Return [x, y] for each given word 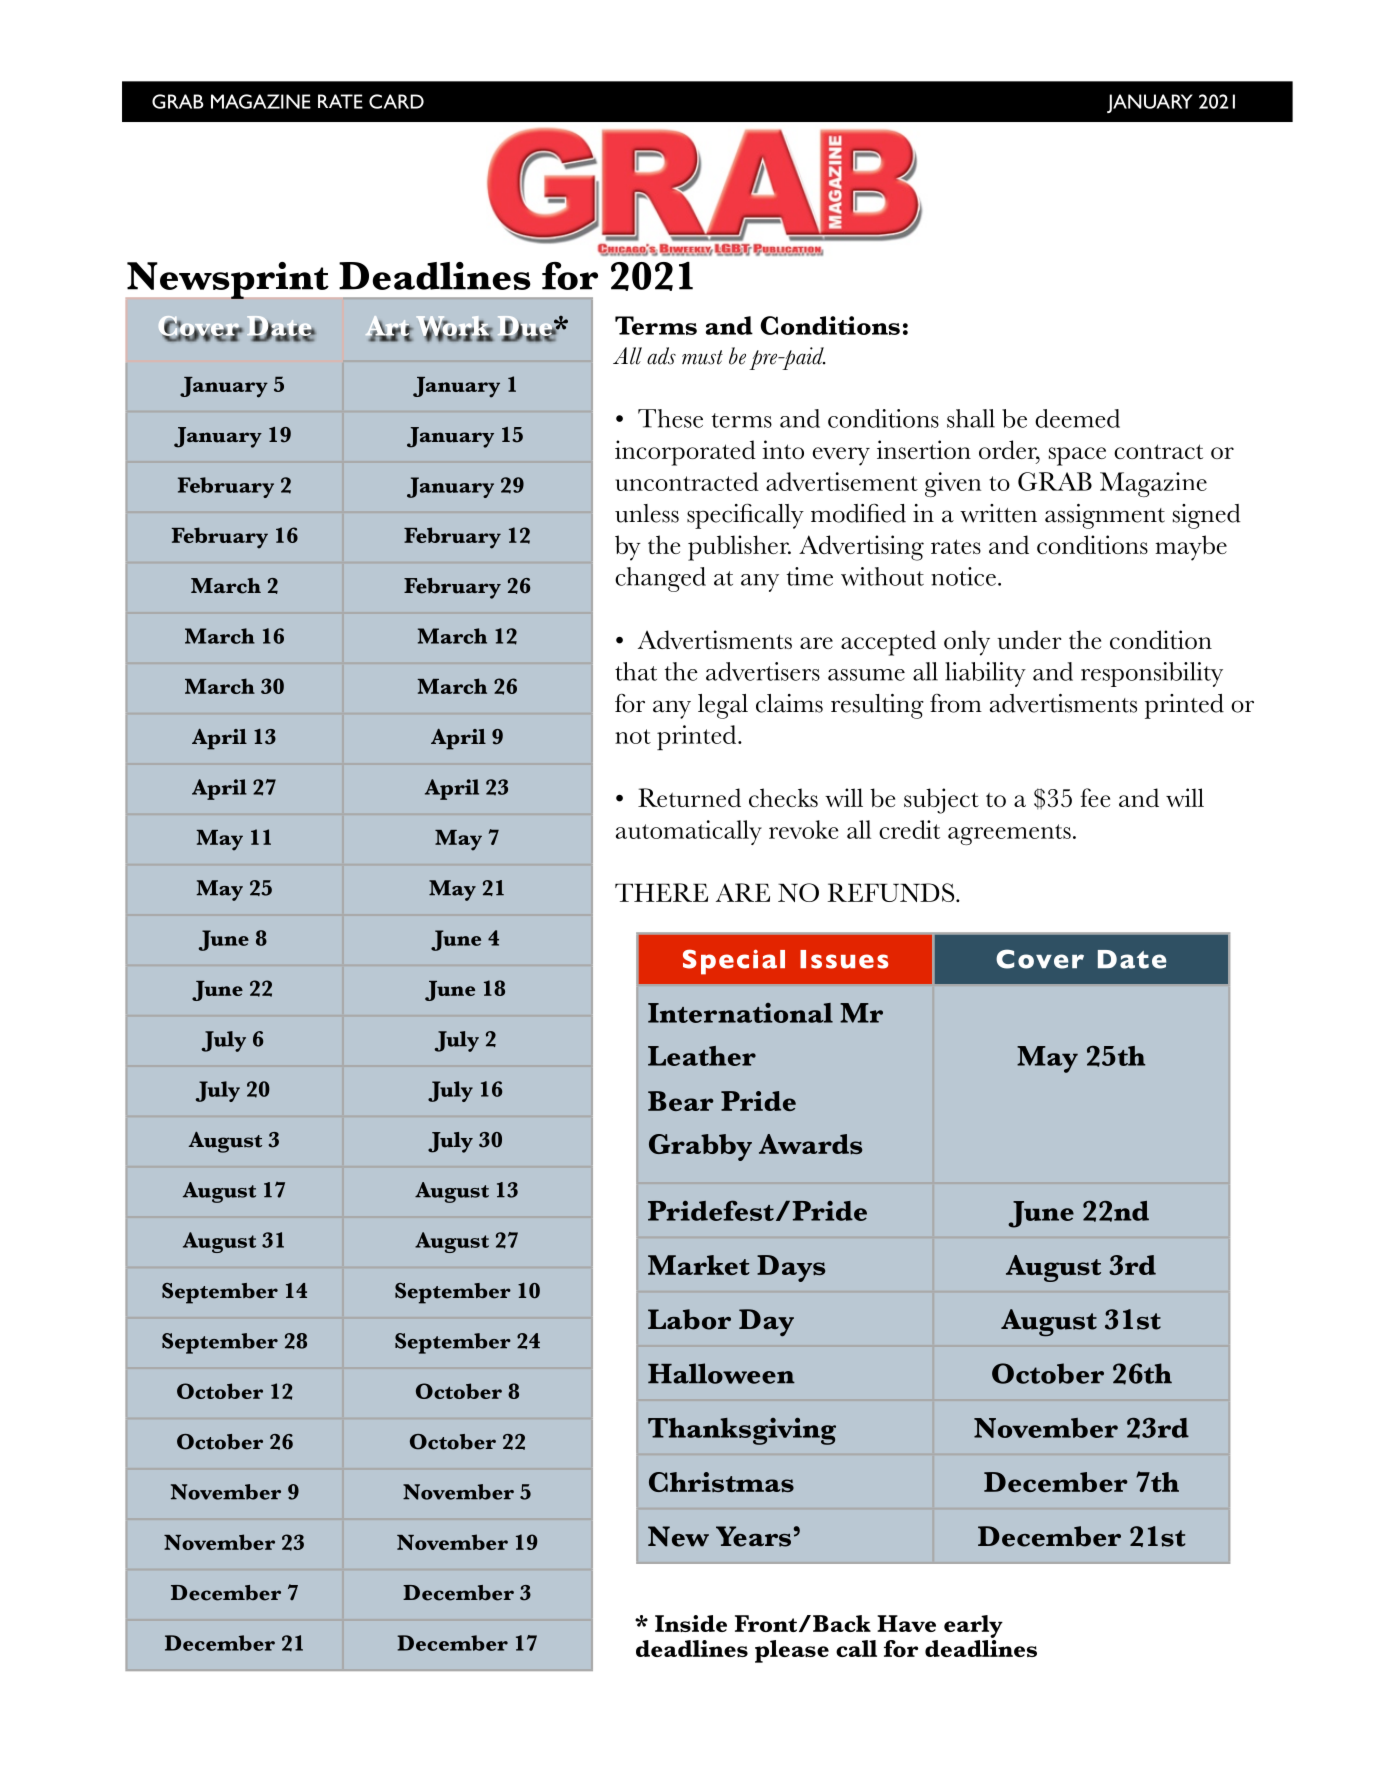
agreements [1009, 834]
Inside [691, 1623]
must [702, 357]
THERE [661, 892]
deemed [1077, 418]
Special [734, 962]
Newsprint [228, 280]
